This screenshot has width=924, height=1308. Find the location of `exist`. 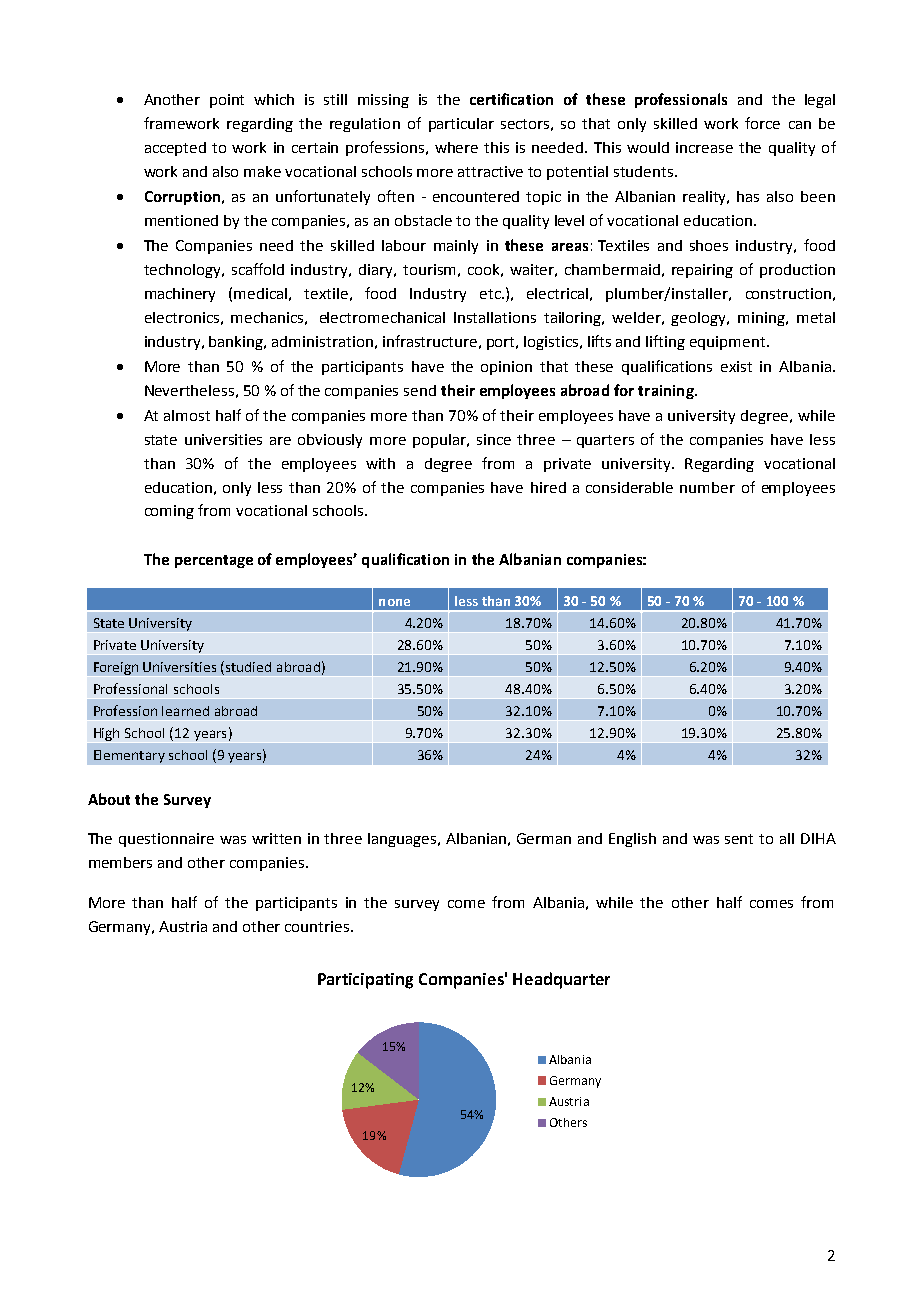

exist is located at coordinates (736, 366).
